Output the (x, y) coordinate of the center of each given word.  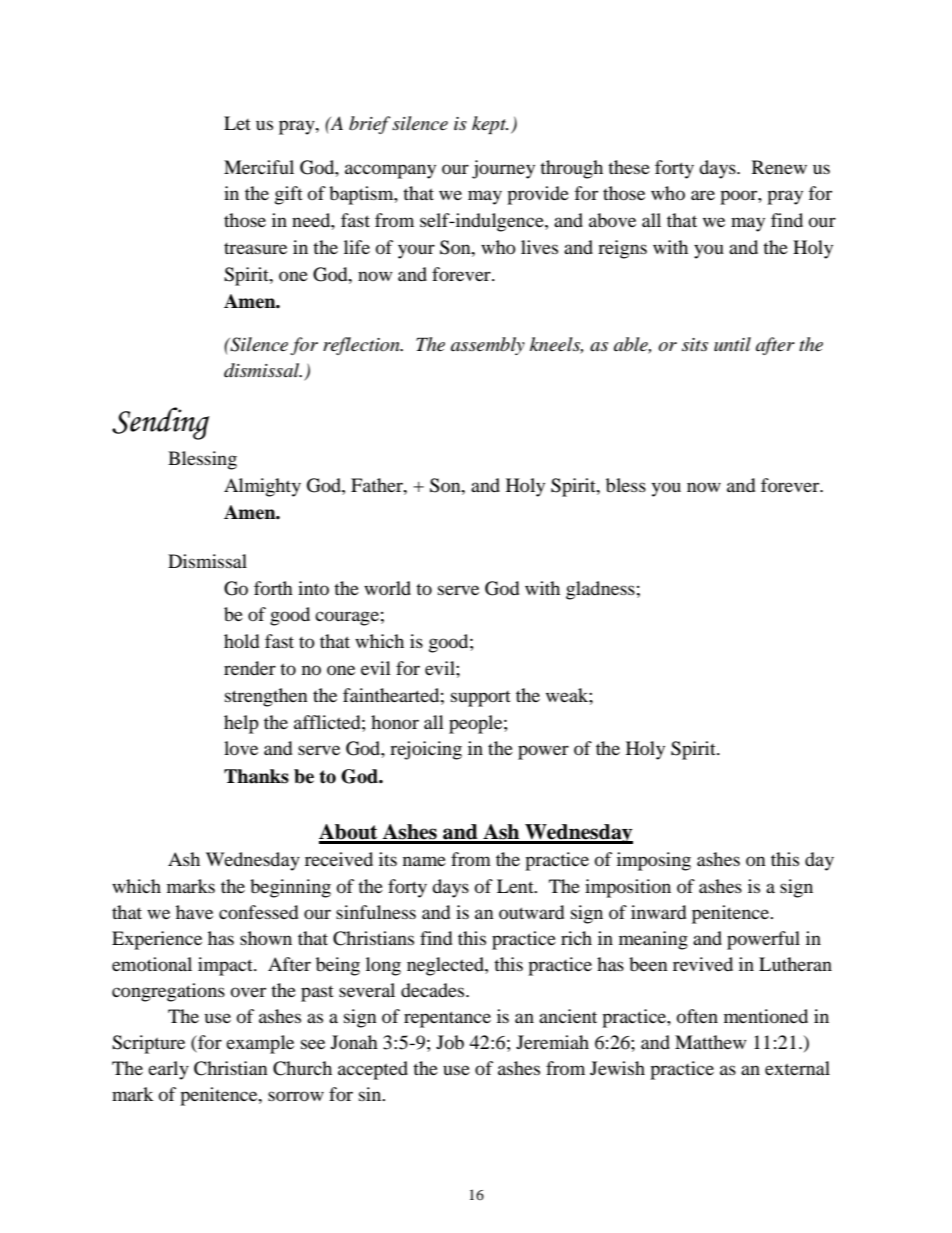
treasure (255, 248)
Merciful (259, 167)
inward (658, 912)
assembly (488, 346)
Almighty (262, 487)
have (194, 912)
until (732, 344)
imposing (654, 861)
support (481, 699)
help (241, 724)
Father (378, 485)
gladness (600, 590)
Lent (516, 886)
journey (503, 169)
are (703, 195)
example (260, 1044)
